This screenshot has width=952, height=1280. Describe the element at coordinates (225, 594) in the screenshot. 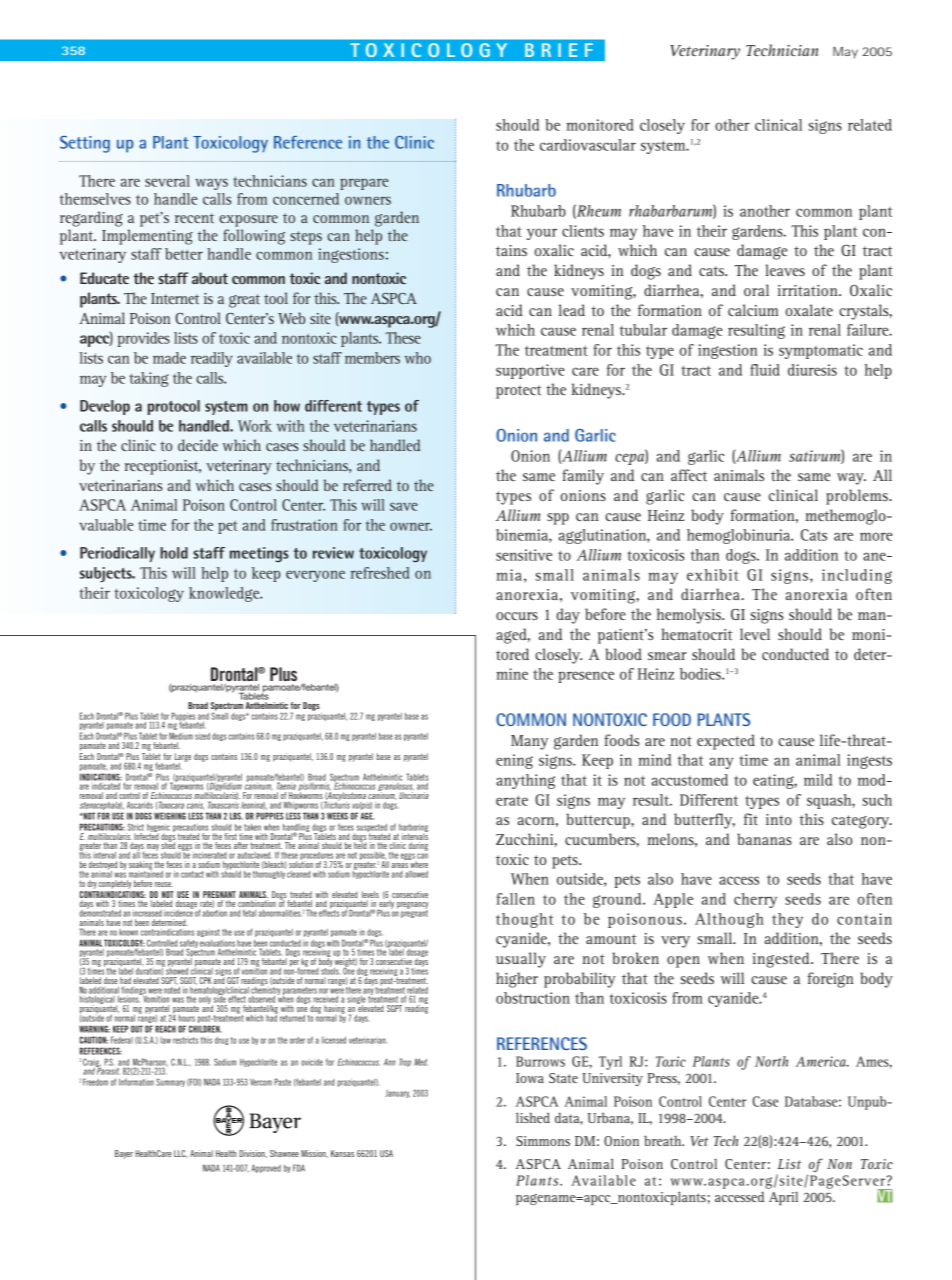

I see `knowledge` at that location.
